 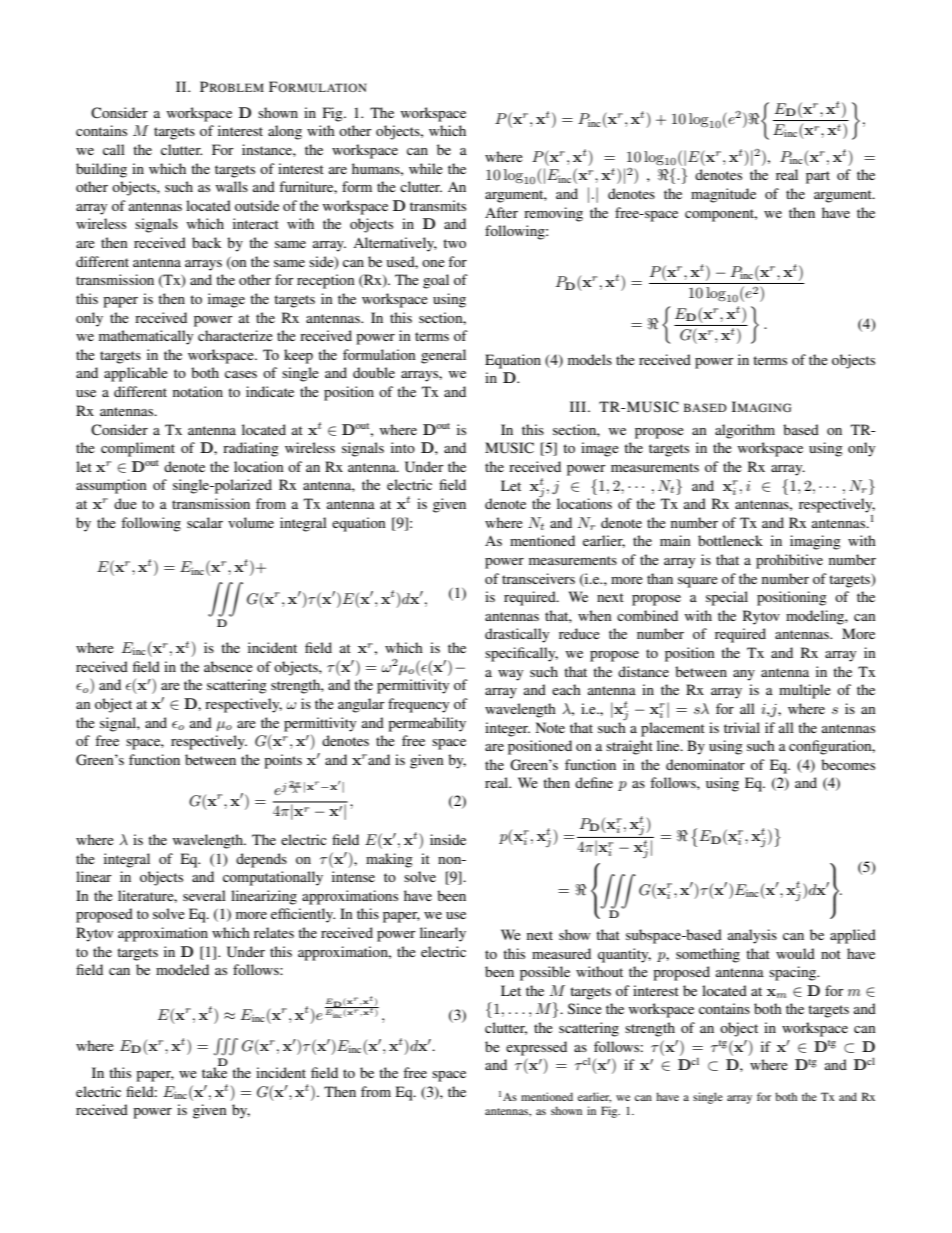 I want to click on transceivers, so click(x=538, y=578).
